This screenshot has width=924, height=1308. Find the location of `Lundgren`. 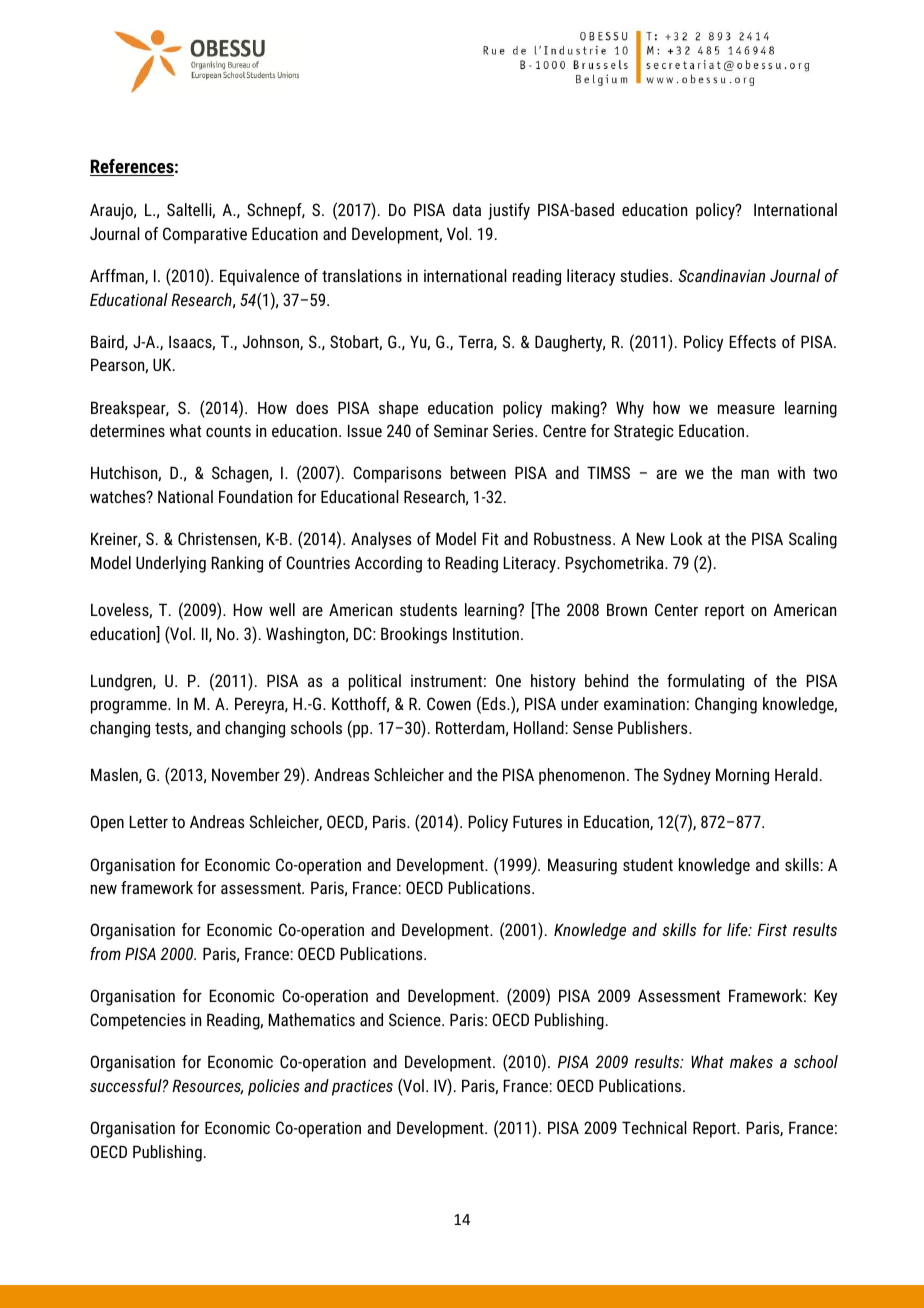

Lundgren is located at coordinates (122, 682).
